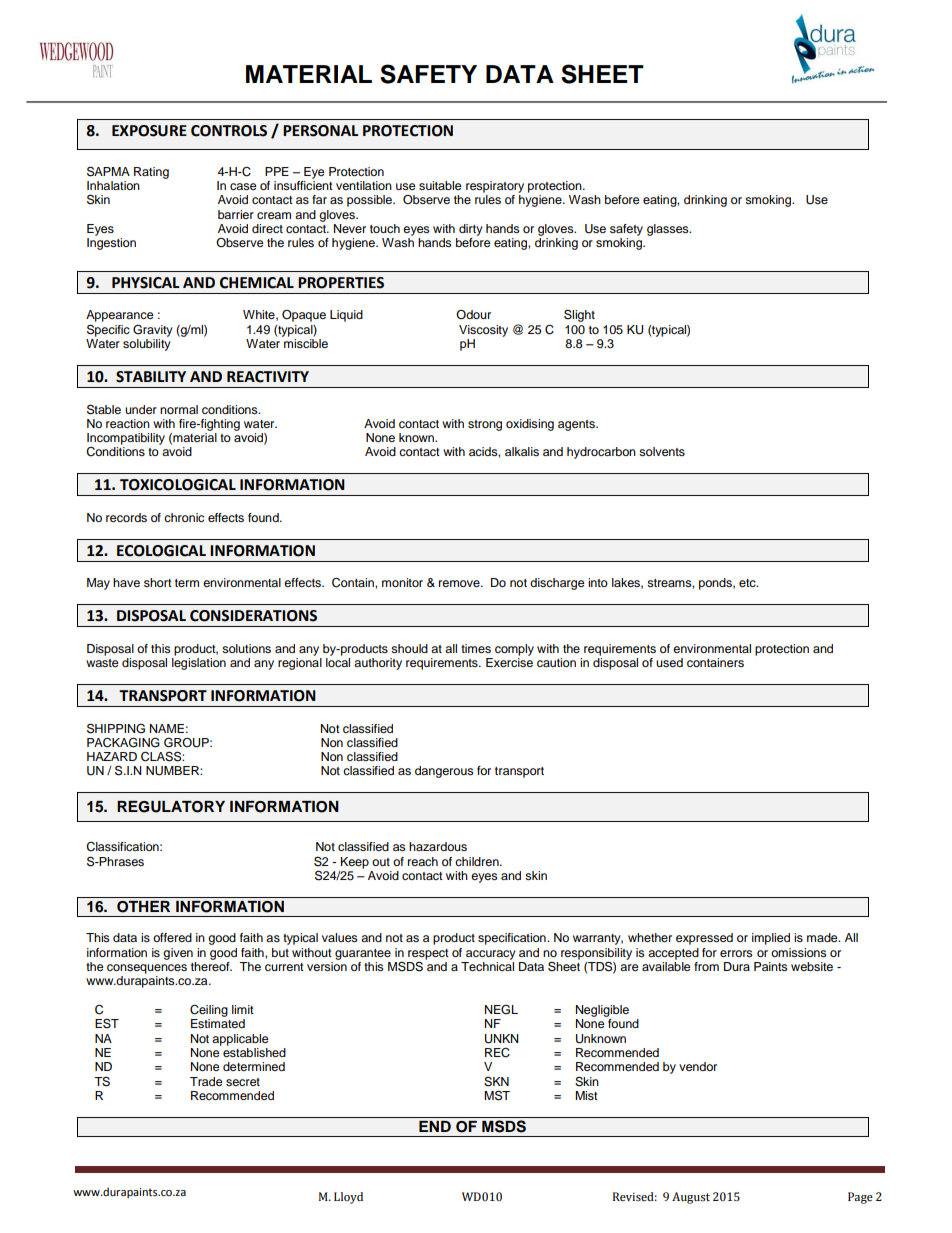 This screenshot has width=952, height=1233. I want to click on etc, so click(748, 583).
